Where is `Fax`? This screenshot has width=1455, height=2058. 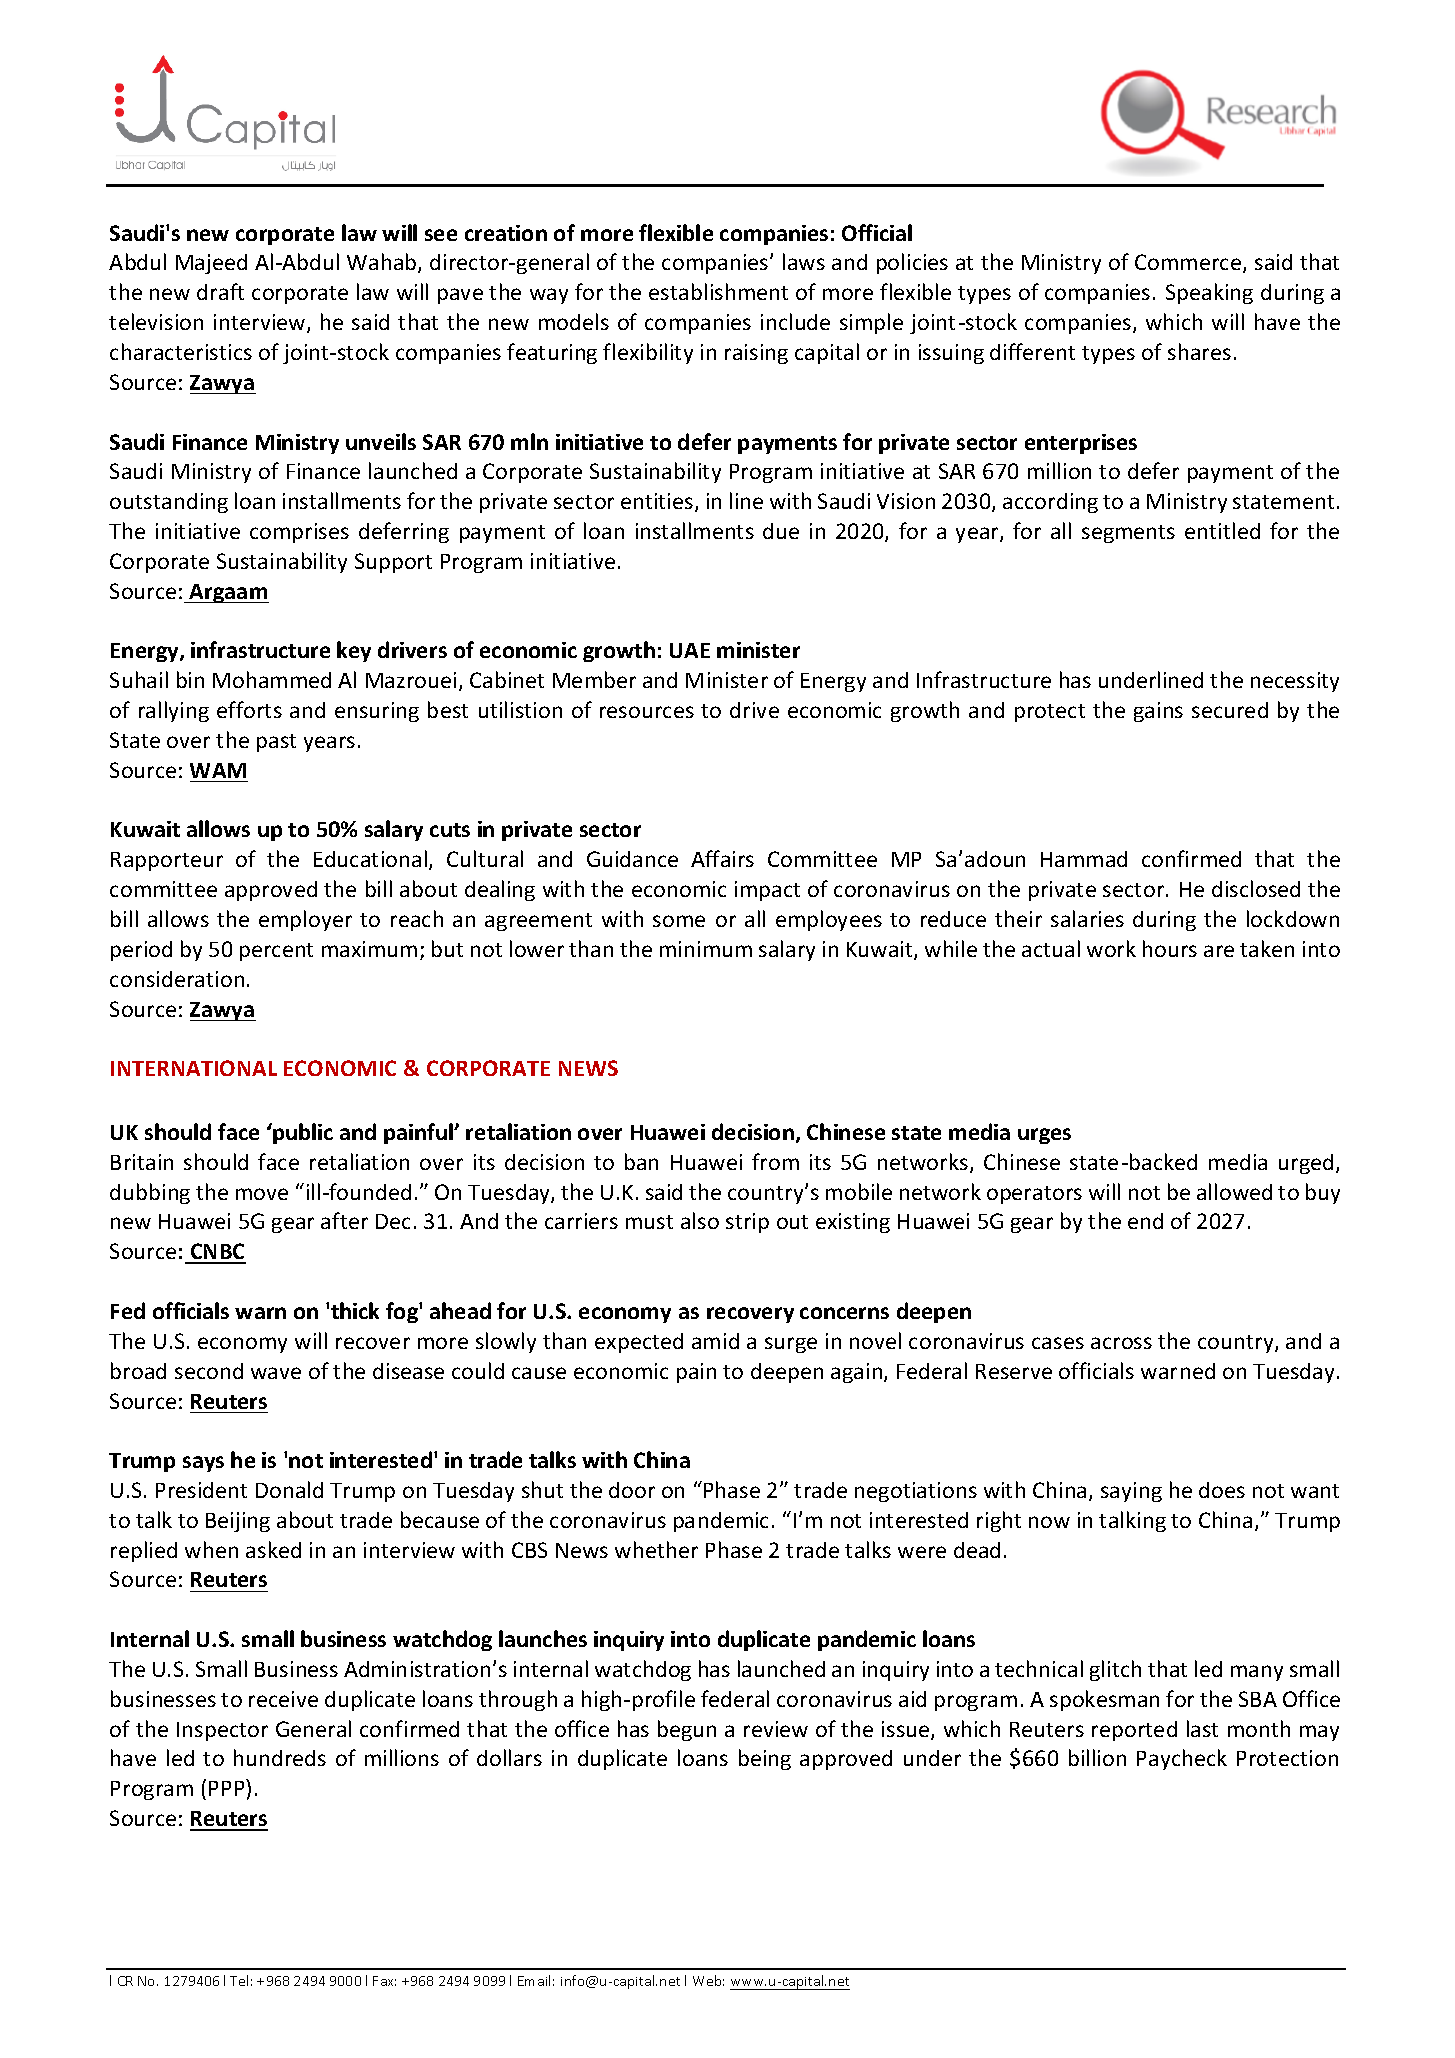 Fax is located at coordinates (384, 1981).
